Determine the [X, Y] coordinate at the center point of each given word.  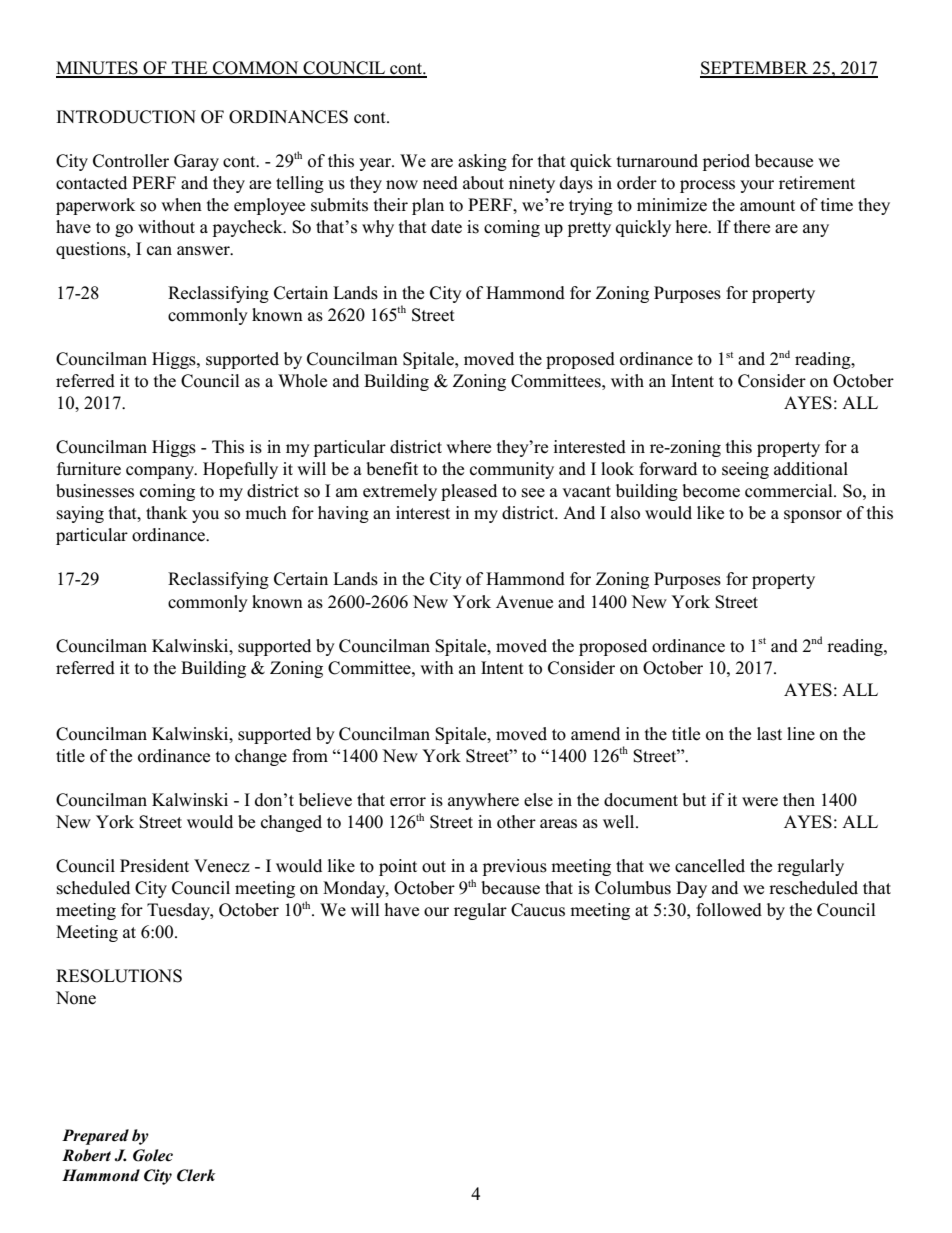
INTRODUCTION [126, 117]
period [726, 162]
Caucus [538, 910]
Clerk [196, 1175]
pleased [469, 492]
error [408, 802]
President [154, 866]
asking [482, 162]
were [760, 802]
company [161, 472]
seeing [745, 470]
